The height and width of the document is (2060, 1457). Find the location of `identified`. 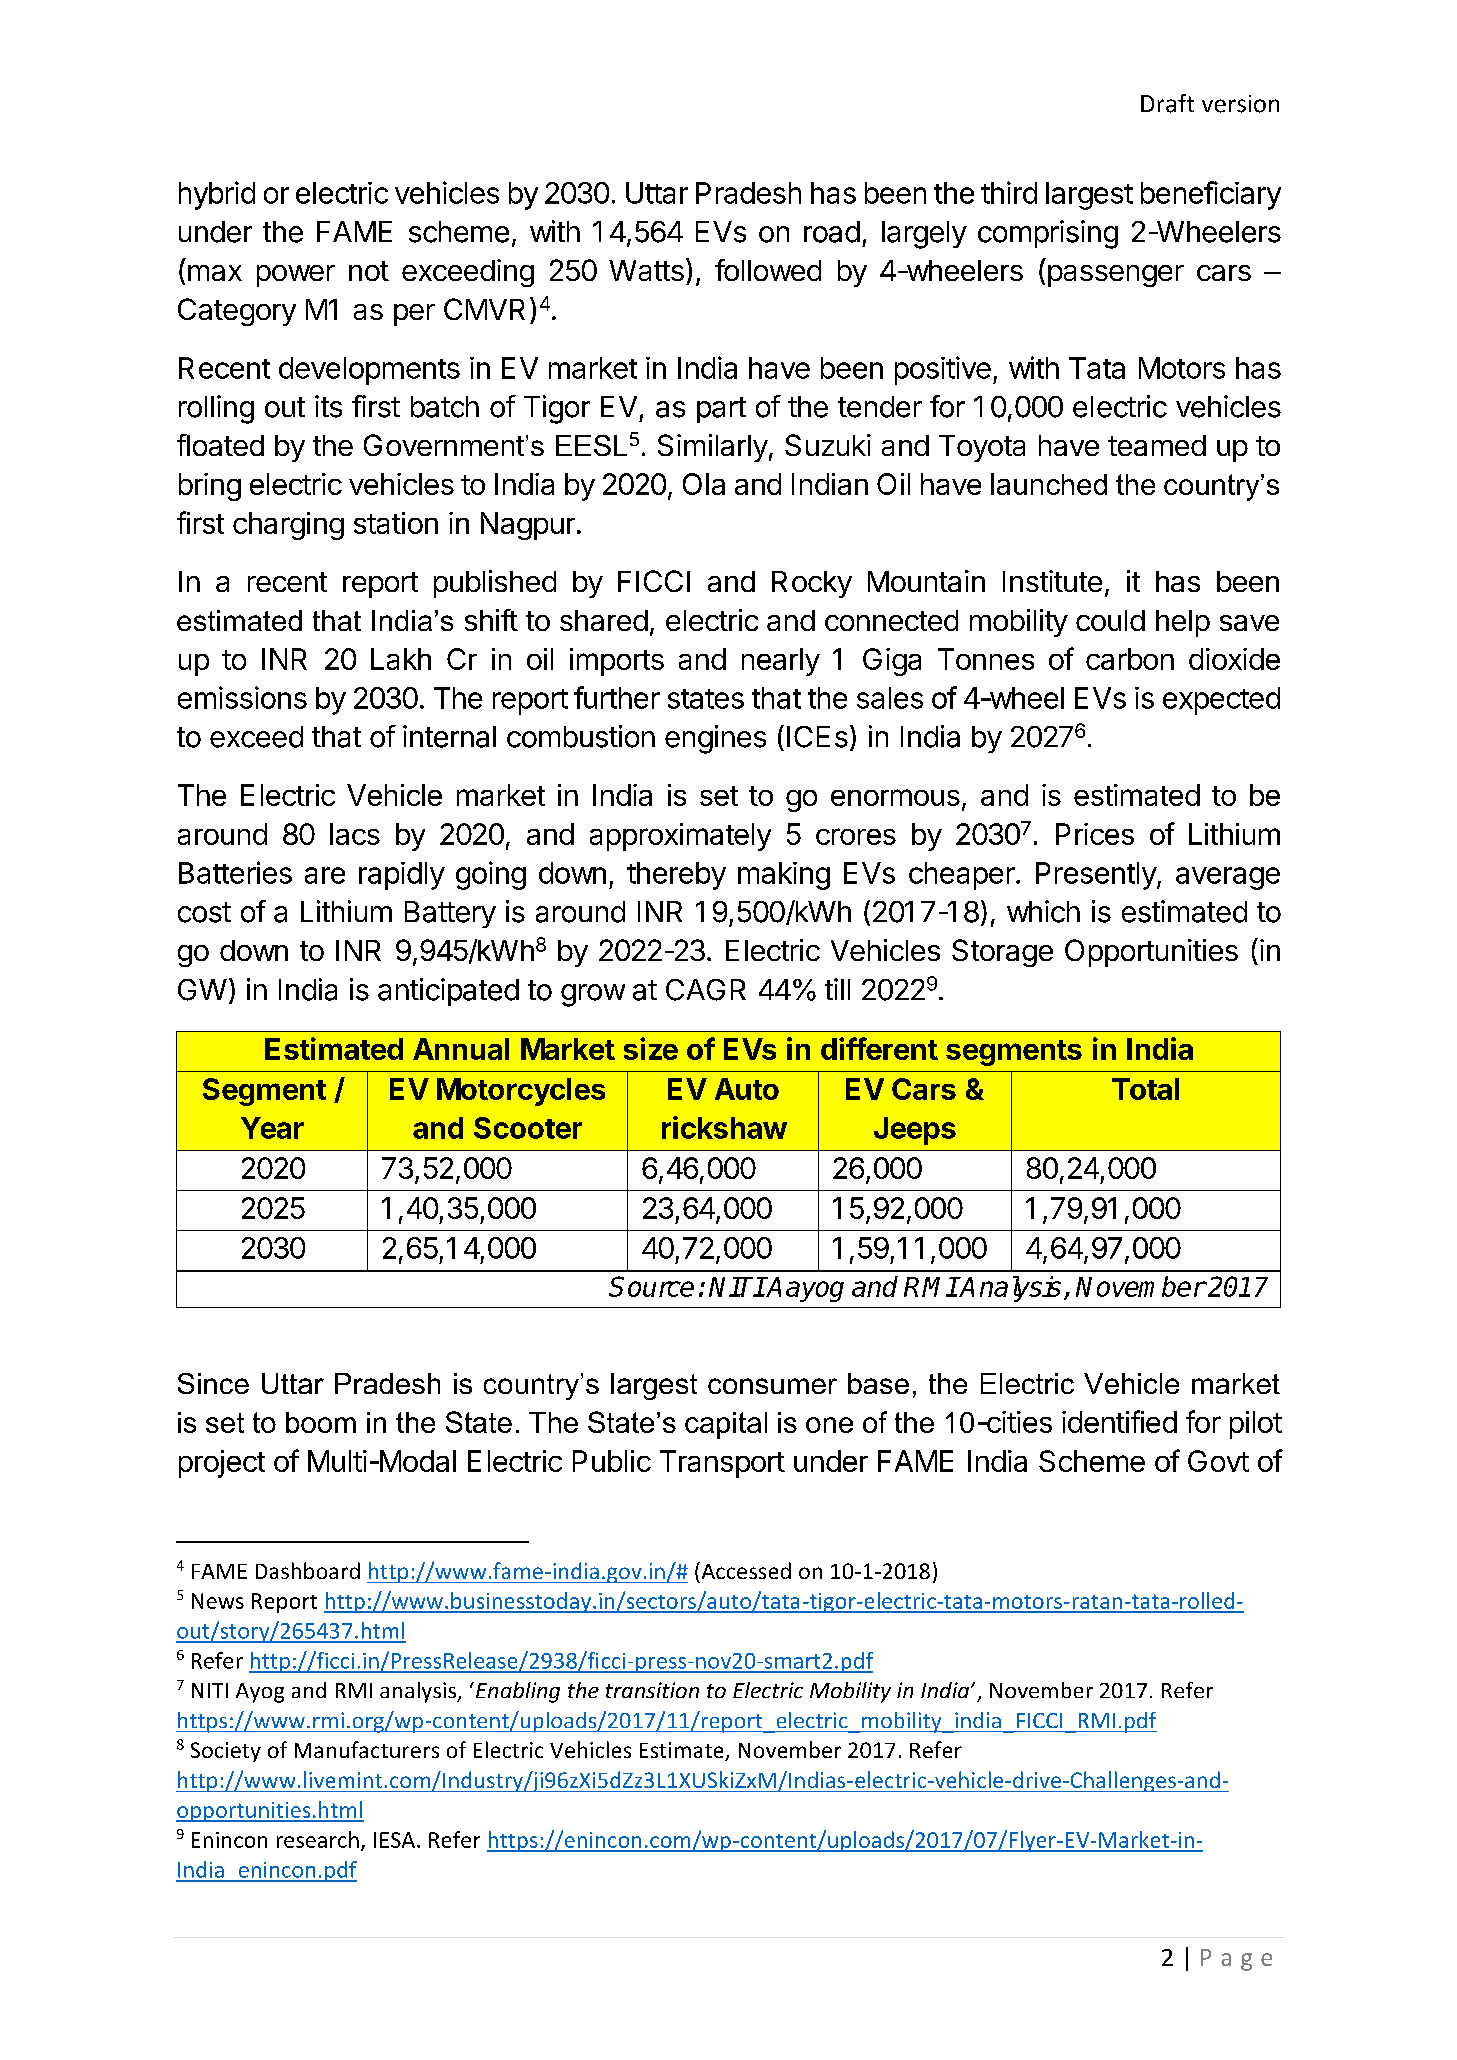

identified is located at coordinates (1119, 1421).
